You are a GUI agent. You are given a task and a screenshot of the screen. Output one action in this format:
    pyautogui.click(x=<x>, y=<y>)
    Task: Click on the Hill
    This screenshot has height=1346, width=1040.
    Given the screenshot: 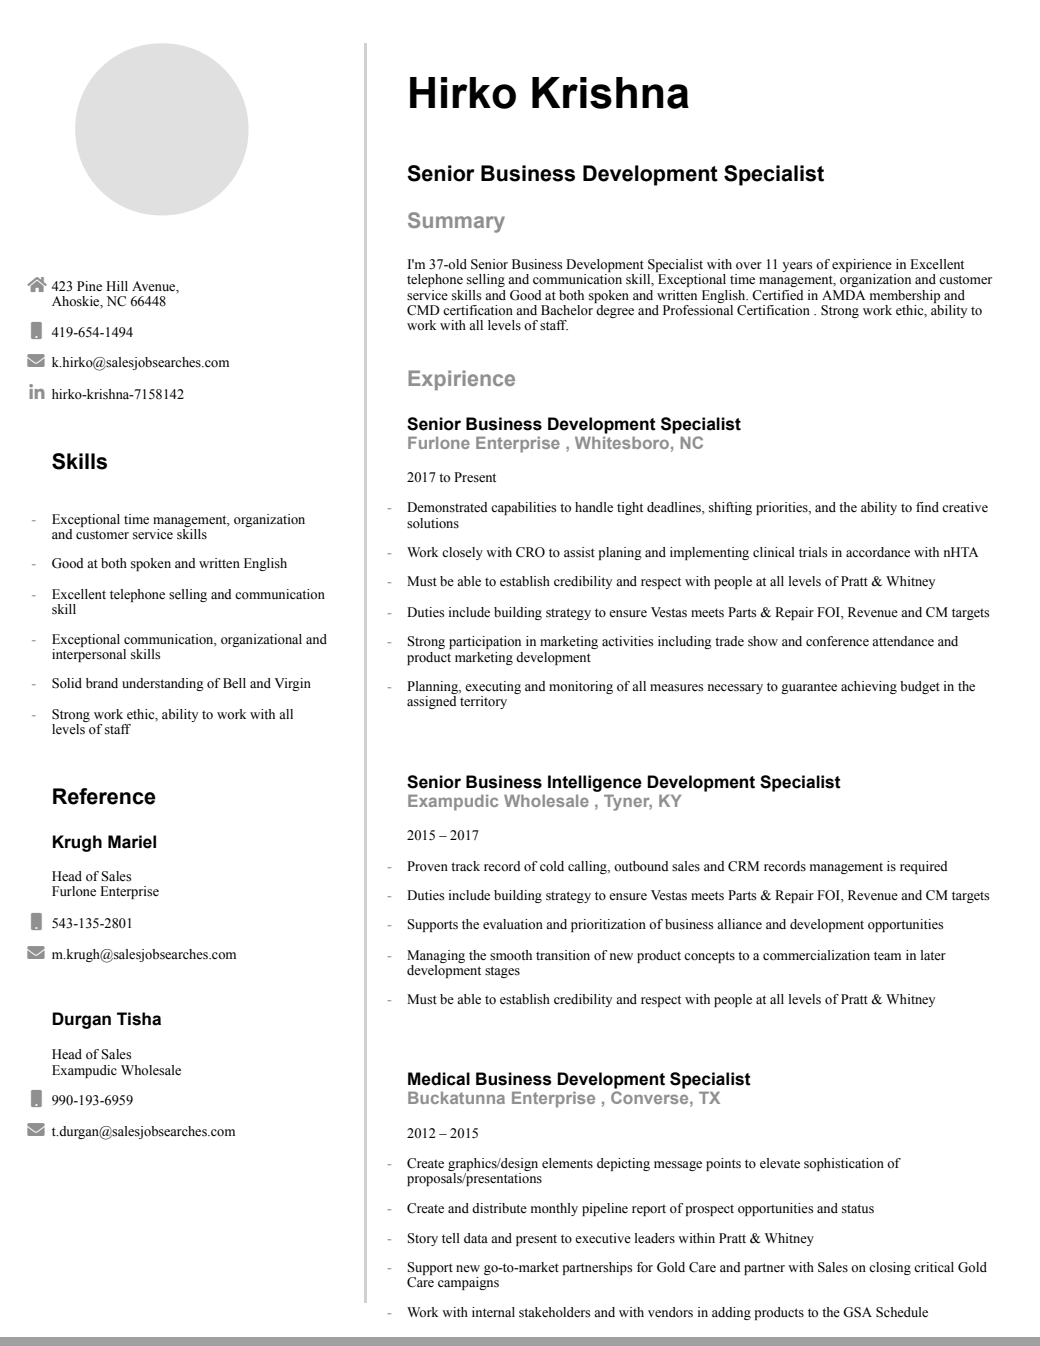 What is the action you would take?
    pyautogui.click(x=117, y=286)
